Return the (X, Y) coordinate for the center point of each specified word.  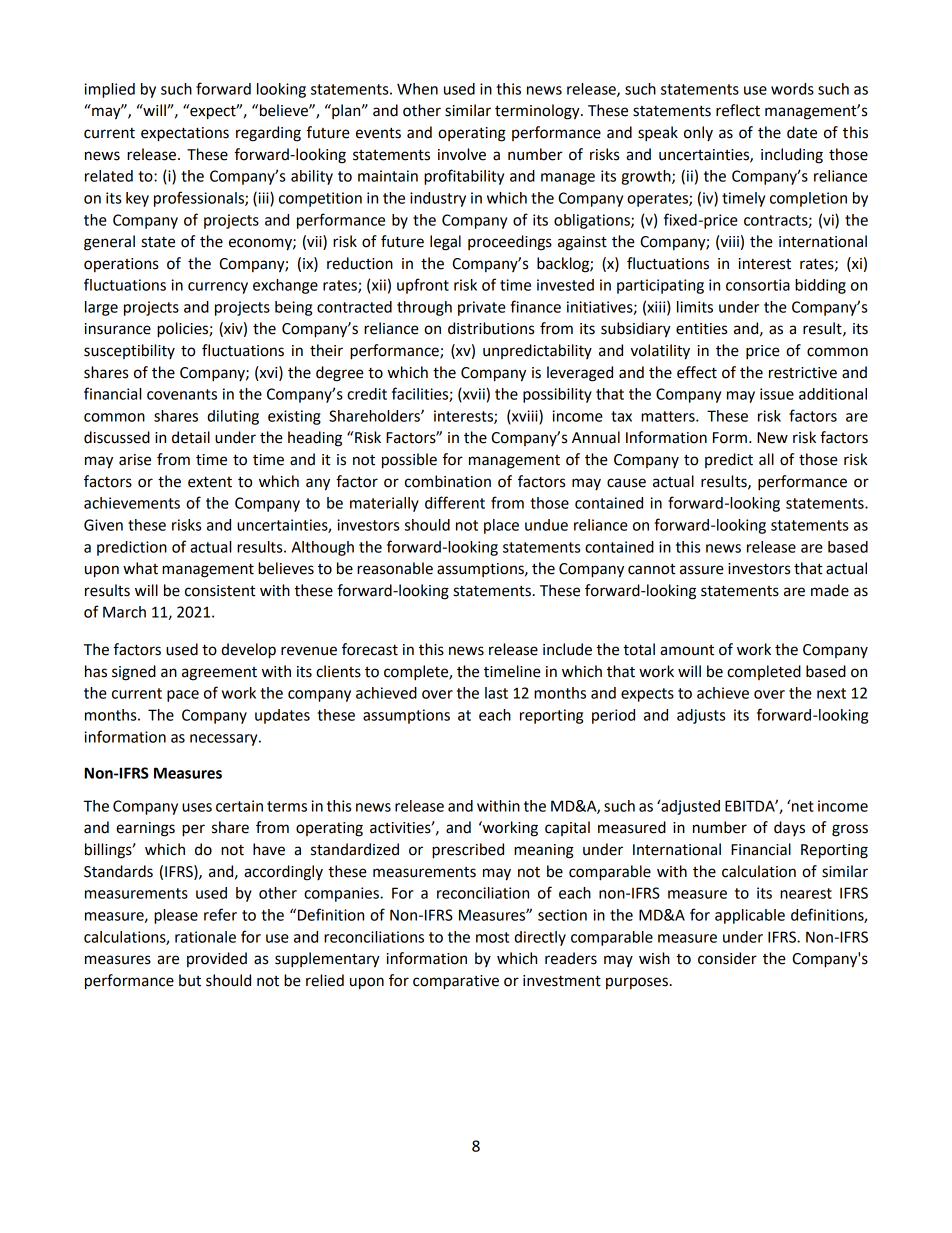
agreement (219, 674)
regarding (268, 134)
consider (727, 958)
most (492, 937)
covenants (182, 394)
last (496, 693)
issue (777, 394)
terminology (538, 112)
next (831, 693)
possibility (557, 395)
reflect (738, 110)
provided (217, 959)
